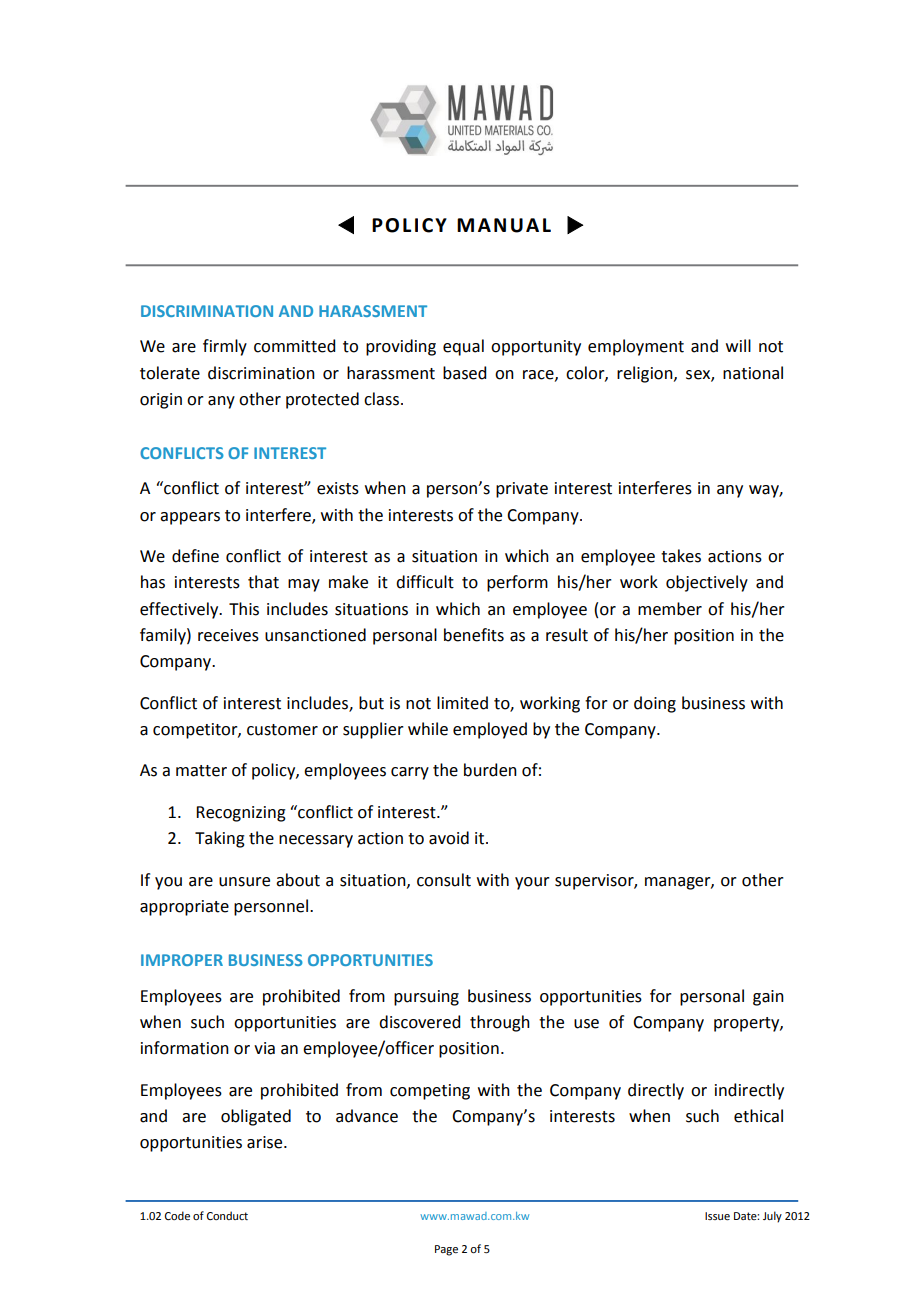  I want to click on religion, so click(646, 374).
